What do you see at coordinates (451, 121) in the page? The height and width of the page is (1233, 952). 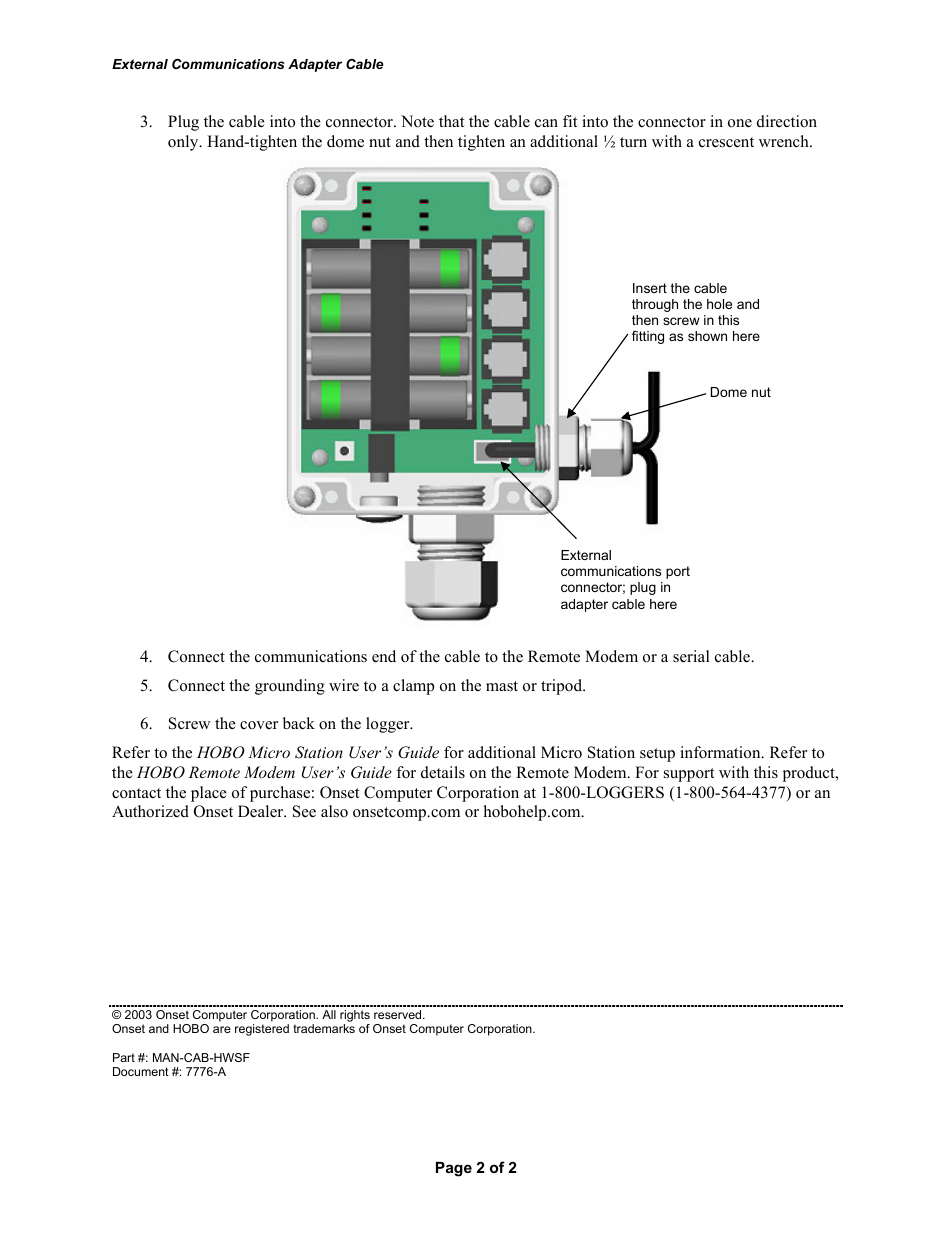 I see `that` at bounding box center [451, 121].
